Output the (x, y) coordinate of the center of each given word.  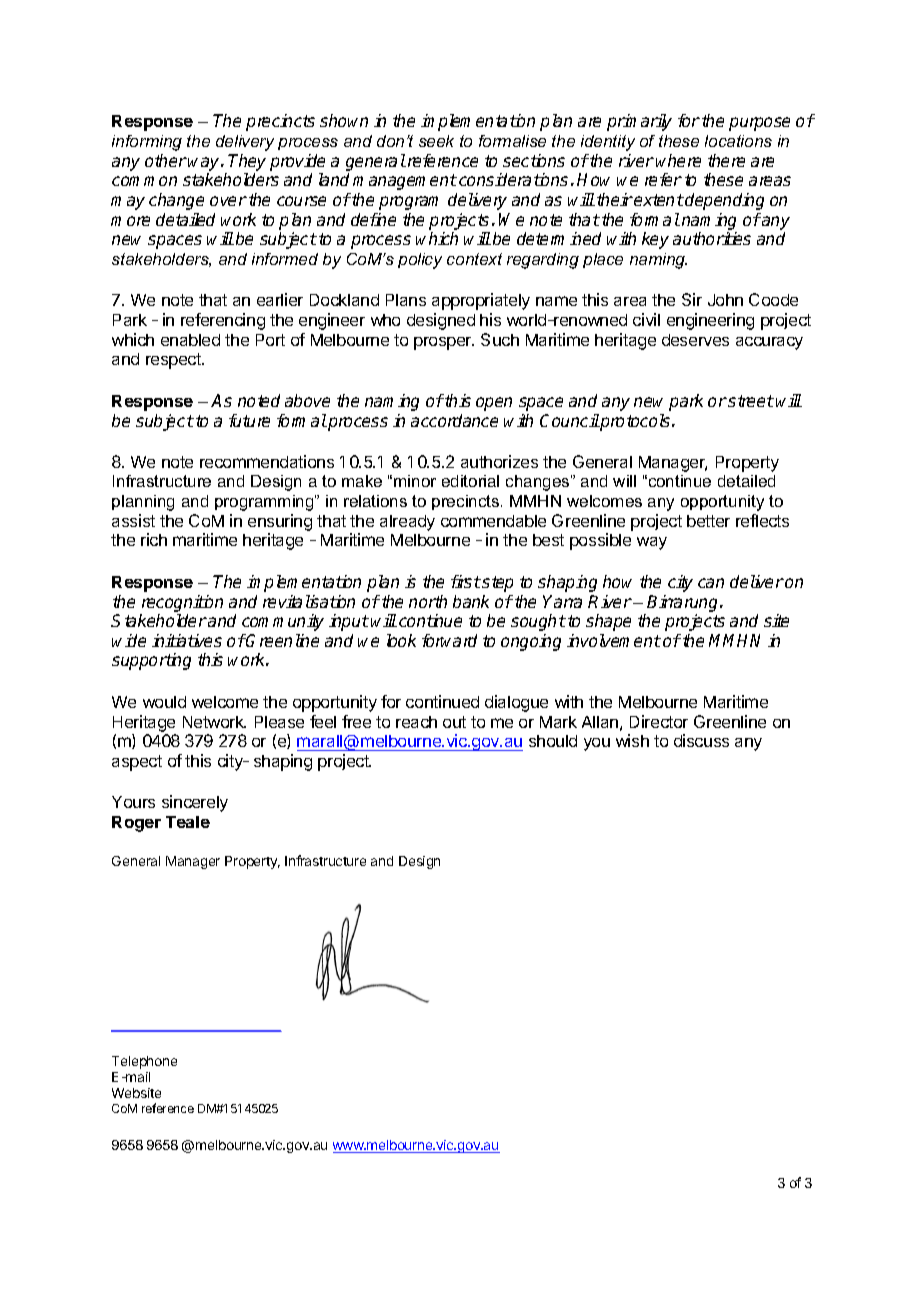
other (166, 160)
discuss (701, 740)
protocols (636, 422)
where (678, 160)
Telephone (144, 1062)
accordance (454, 420)
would (164, 702)
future (249, 420)
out (454, 722)
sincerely (195, 803)
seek (436, 141)
